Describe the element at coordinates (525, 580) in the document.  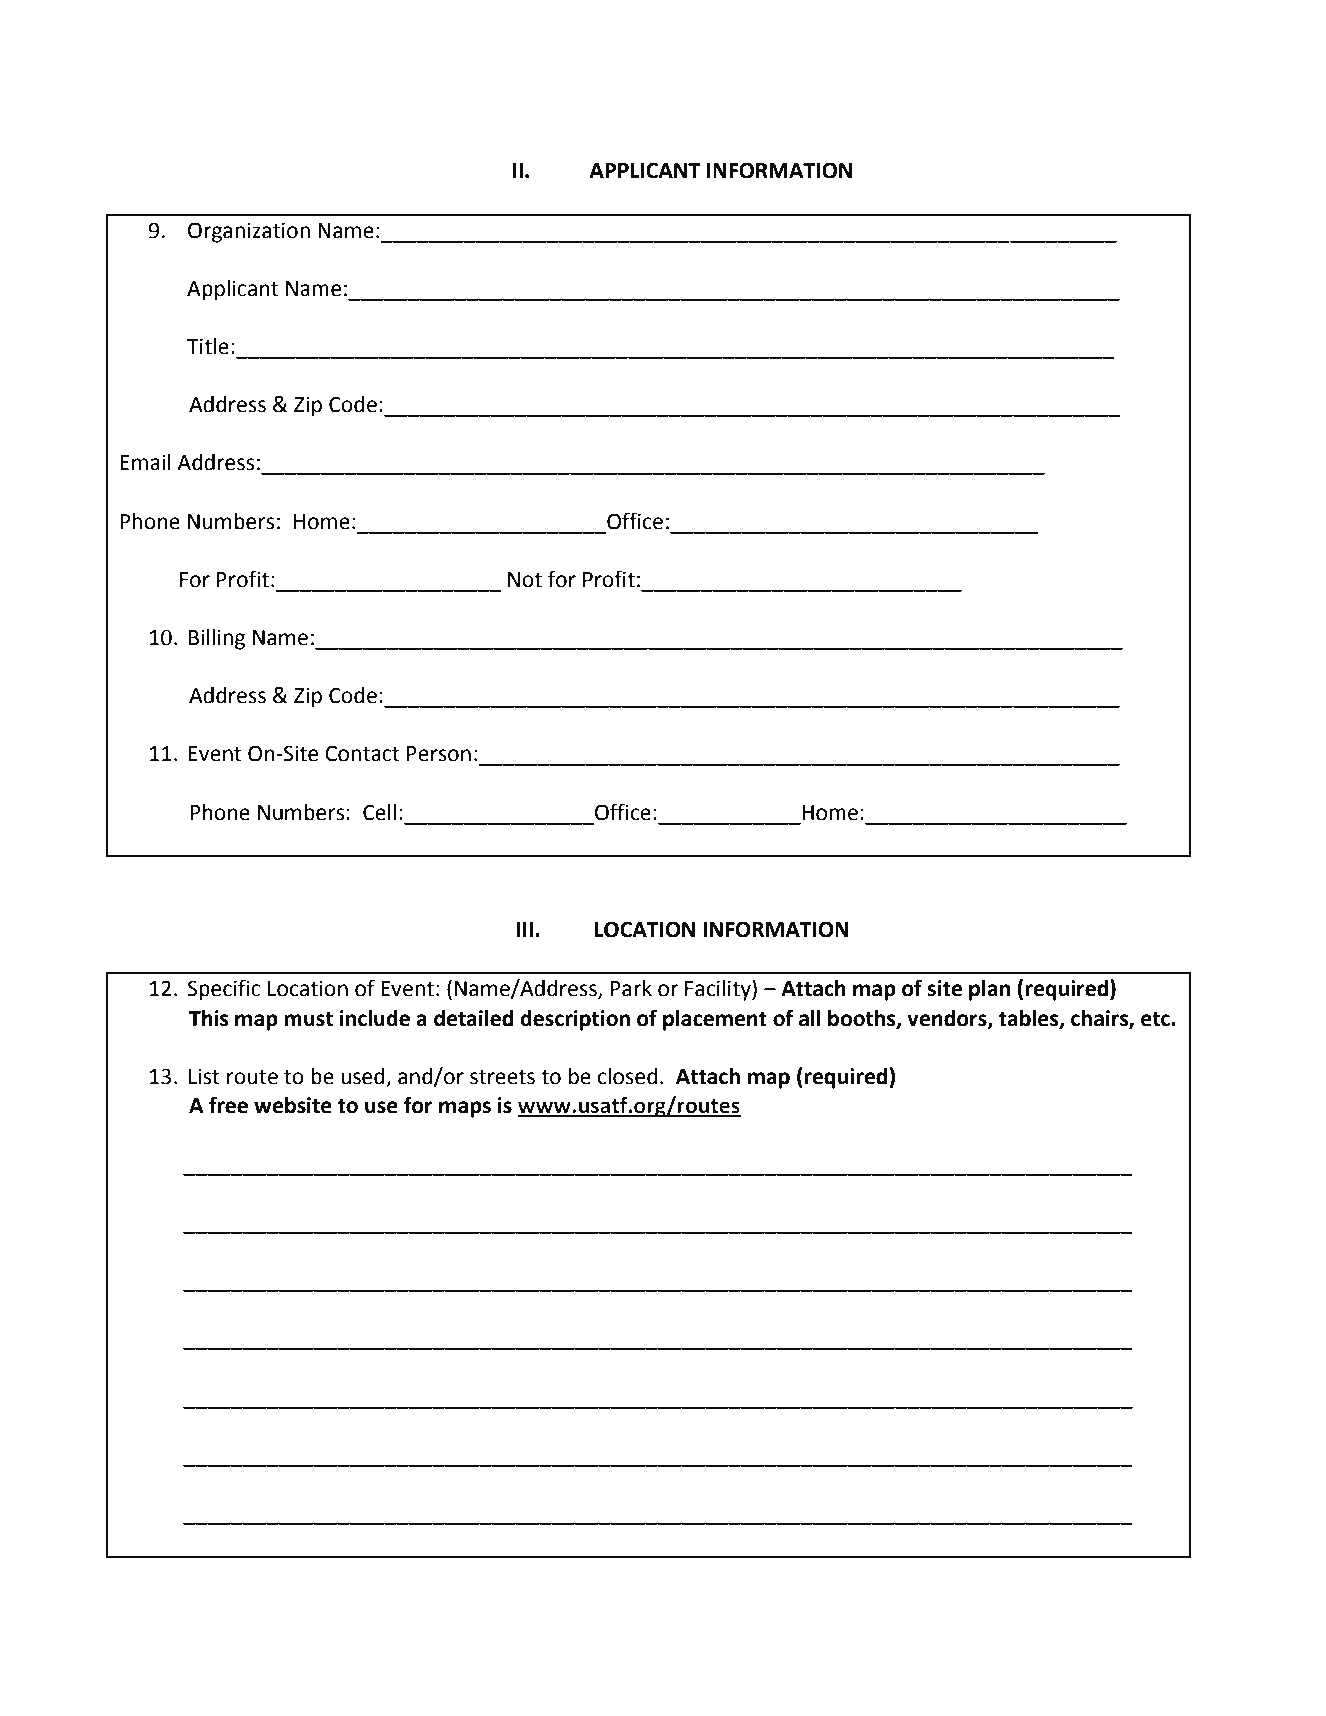
I see `Not` at that location.
